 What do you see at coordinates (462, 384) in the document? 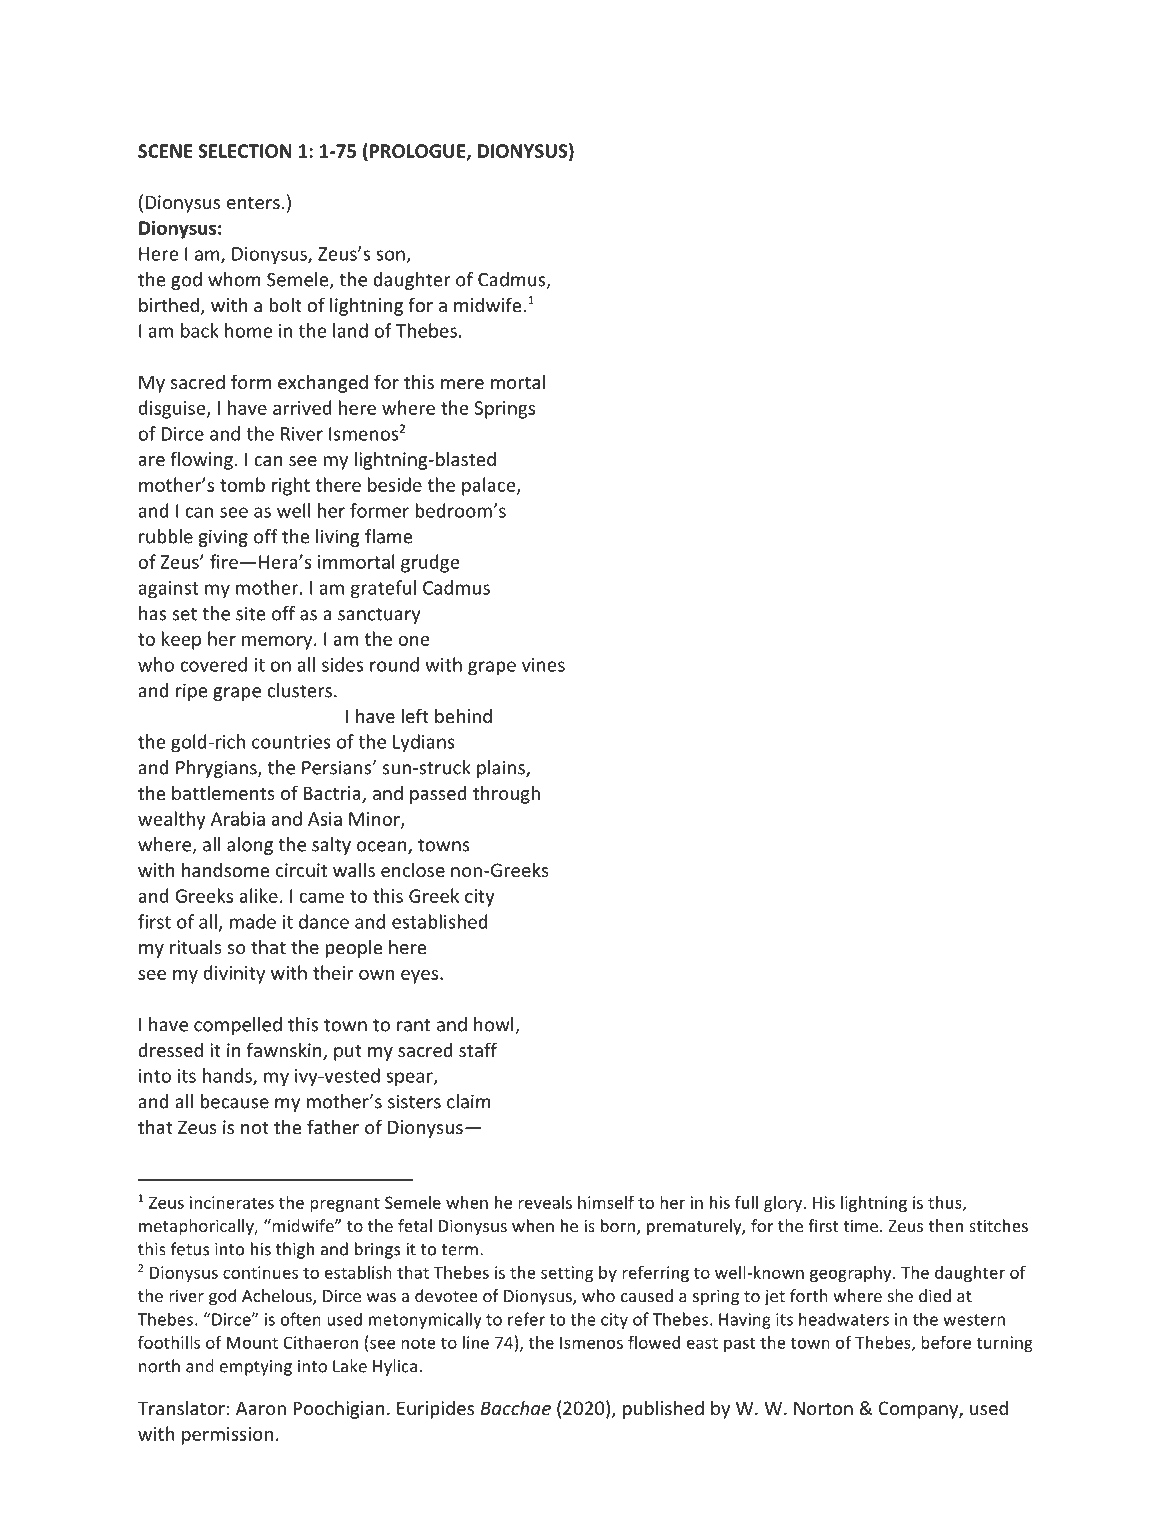
I see `mere` at bounding box center [462, 384].
